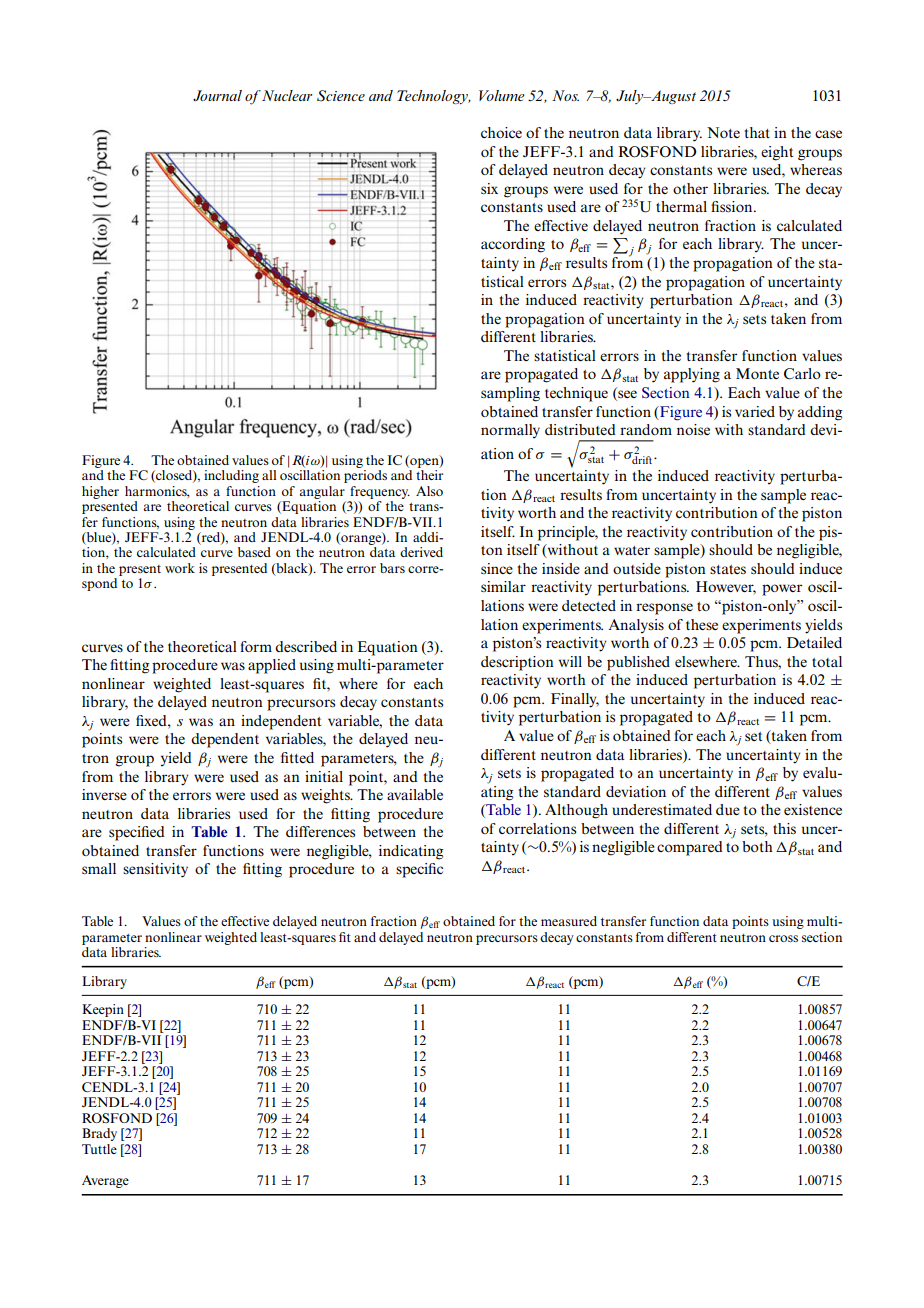 This screenshot has height=1308, width=924. What do you see at coordinates (99, 1149) in the screenshot?
I see `Tuttle` at bounding box center [99, 1149].
